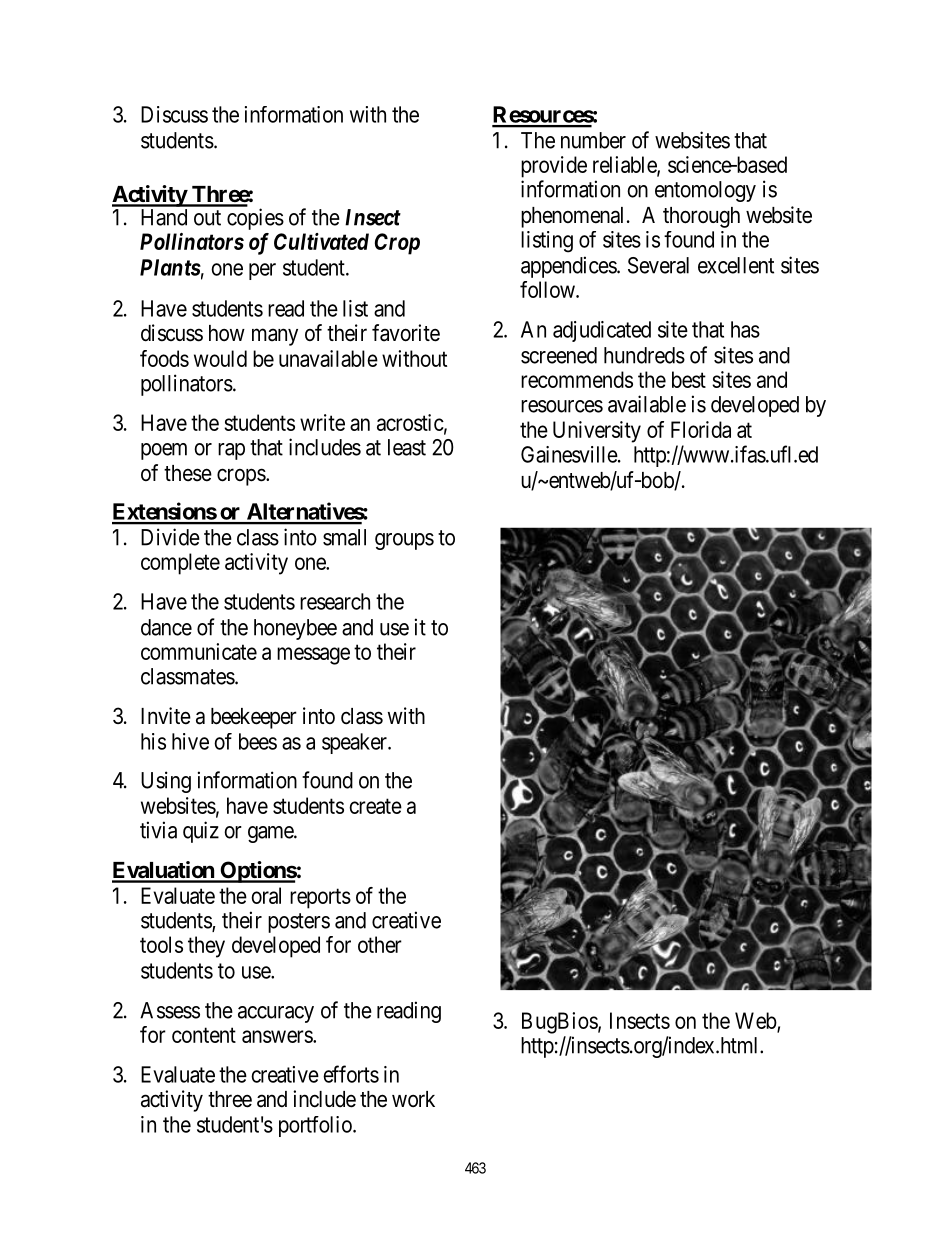 This screenshot has width=952, height=1233. Describe the element at coordinates (220, 358) in the screenshot. I see `would` at that location.
